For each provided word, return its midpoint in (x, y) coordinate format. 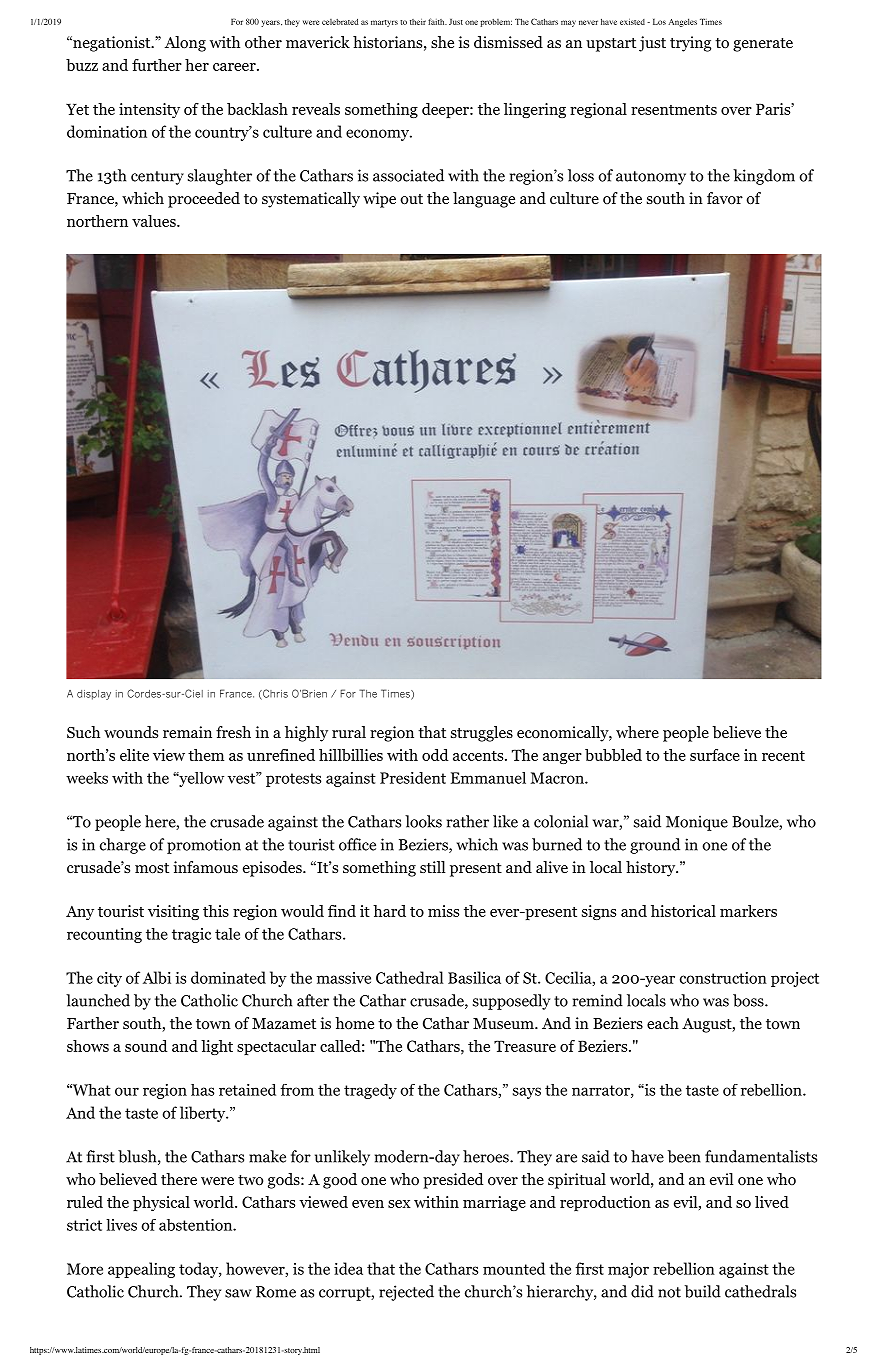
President (413, 778)
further (157, 65)
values (155, 221)
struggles (482, 734)
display (94, 695)
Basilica (474, 977)
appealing (141, 1270)
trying (690, 44)
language (484, 200)
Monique (697, 823)
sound (146, 1046)
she (442, 42)
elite (134, 755)
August (707, 1025)
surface (715, 755)
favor (725, 198)
